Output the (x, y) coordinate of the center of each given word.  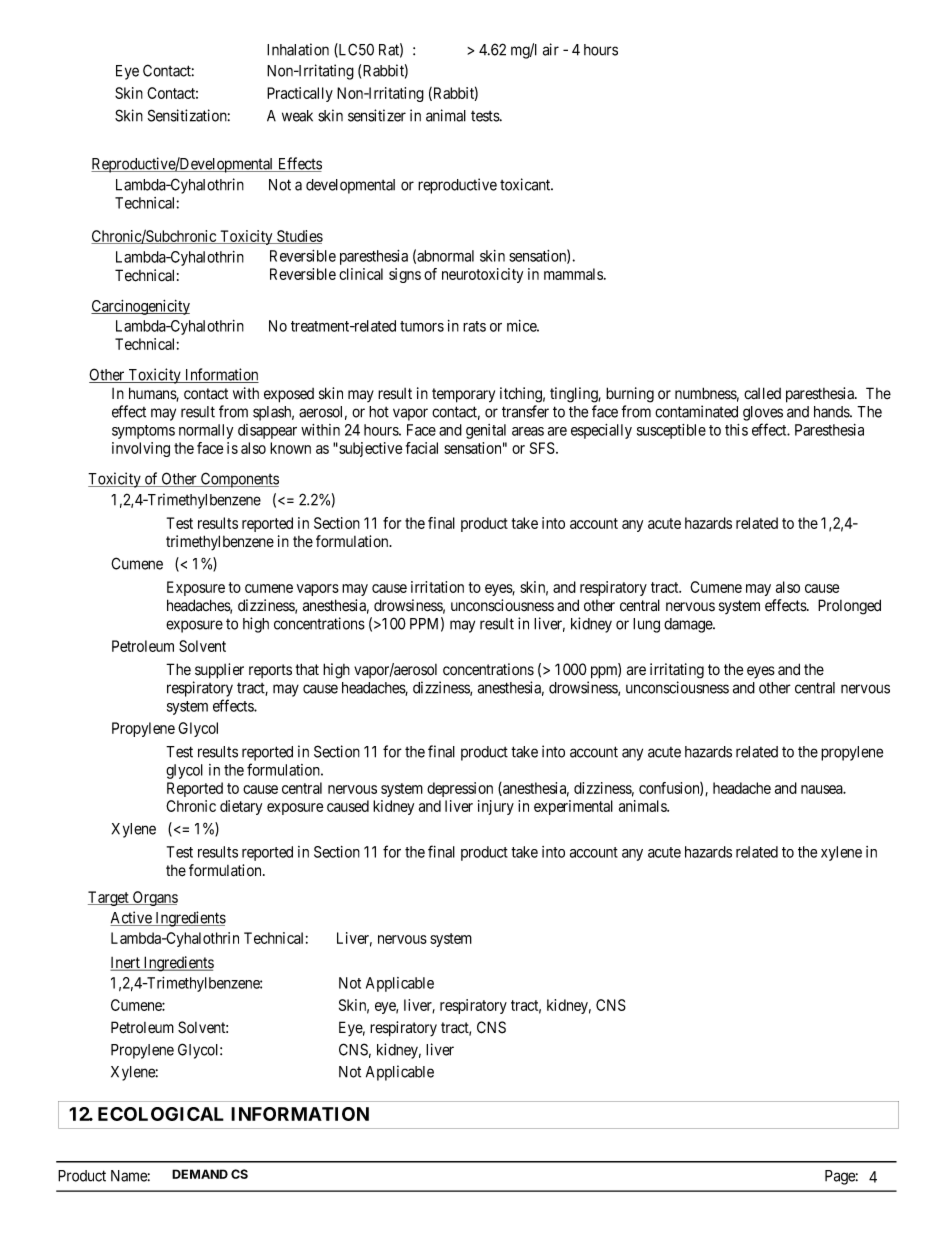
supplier (219, 671)
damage (689, 625)
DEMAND (200, 1174)
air (551, 49)
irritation (437, 587)
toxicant (526, 184)
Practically (300, 94)
